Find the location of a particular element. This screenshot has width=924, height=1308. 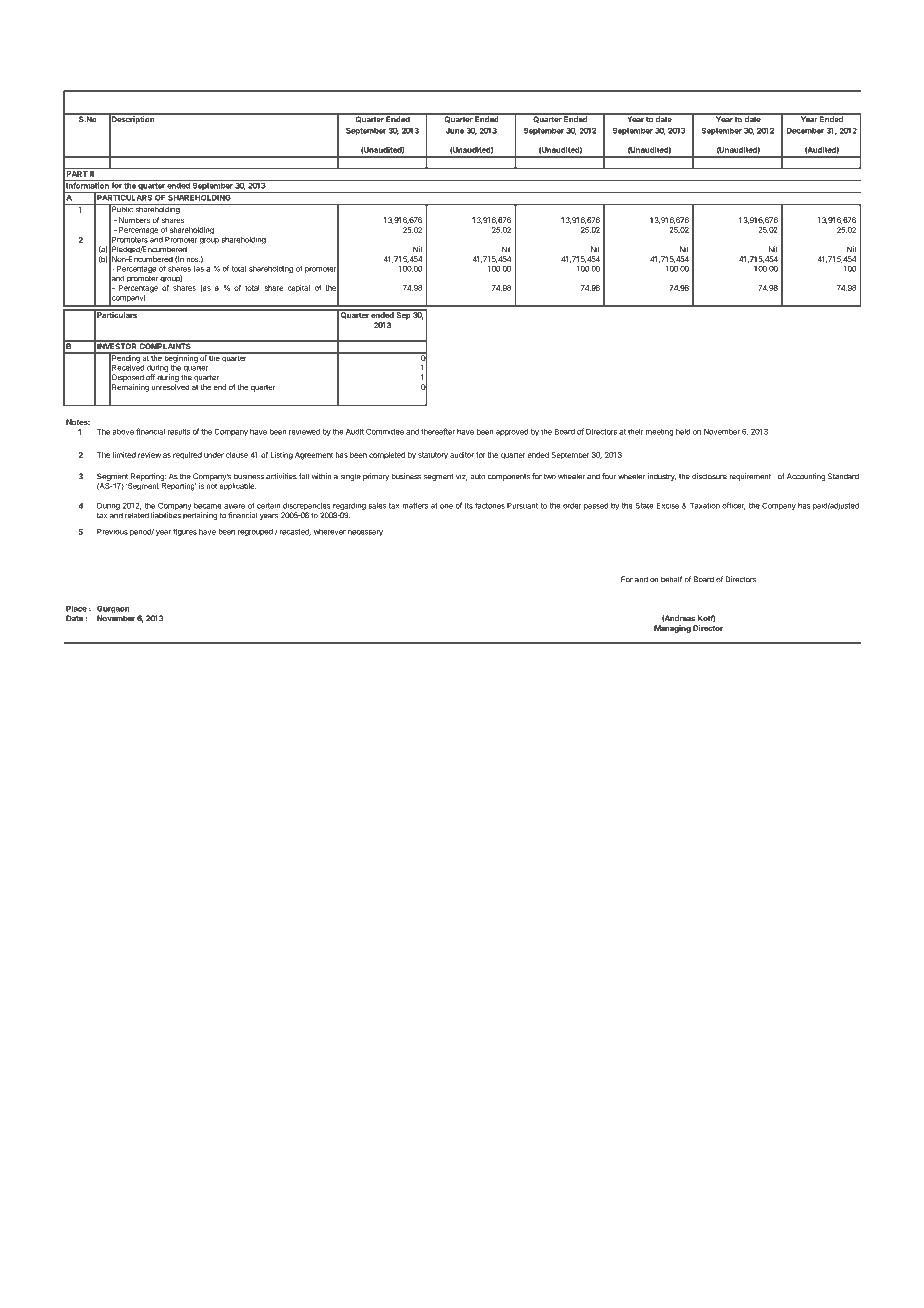

June is located at coordinates (455, 131).
